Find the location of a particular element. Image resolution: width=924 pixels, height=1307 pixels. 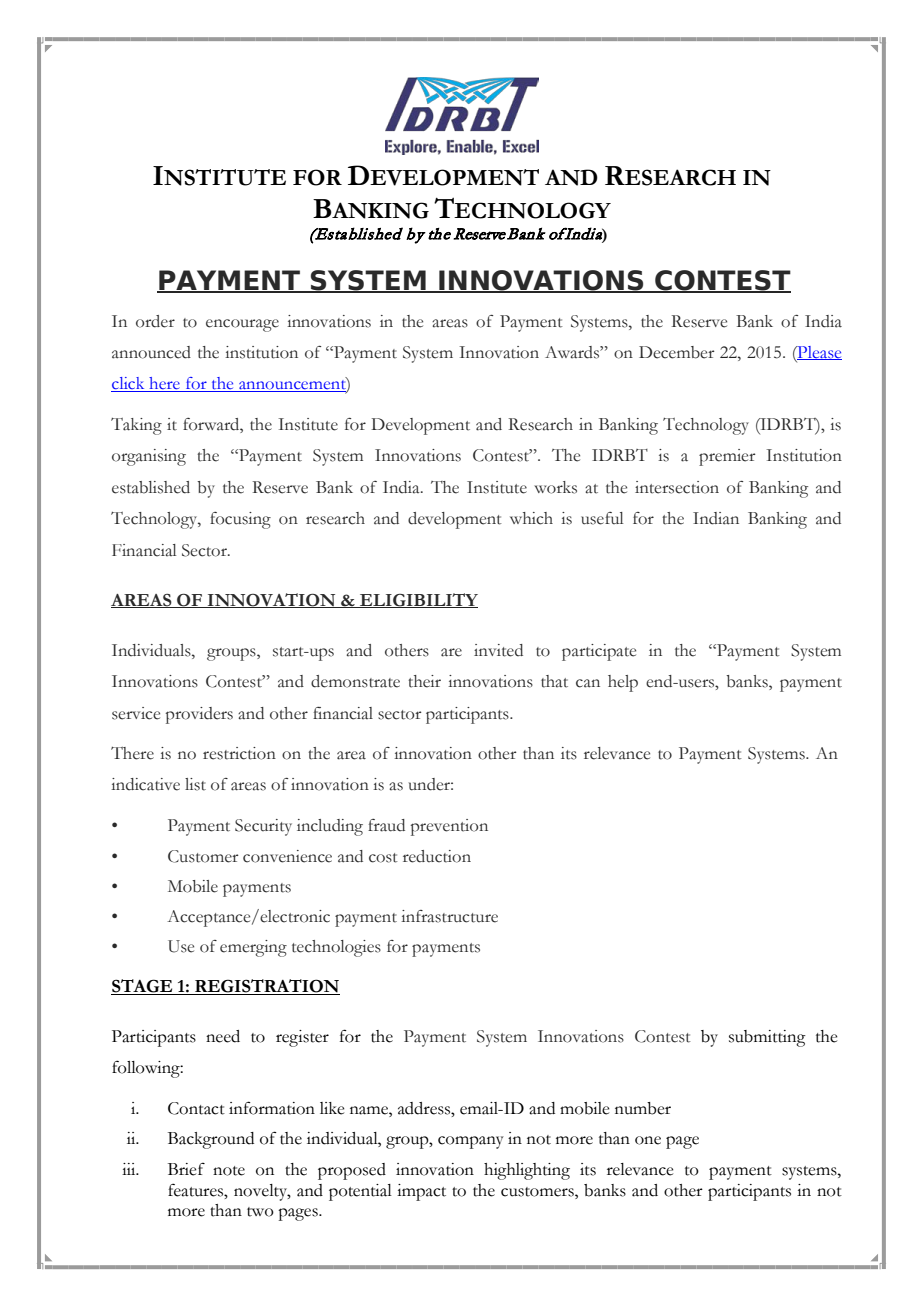

works is located at coordinates (555, 487).
